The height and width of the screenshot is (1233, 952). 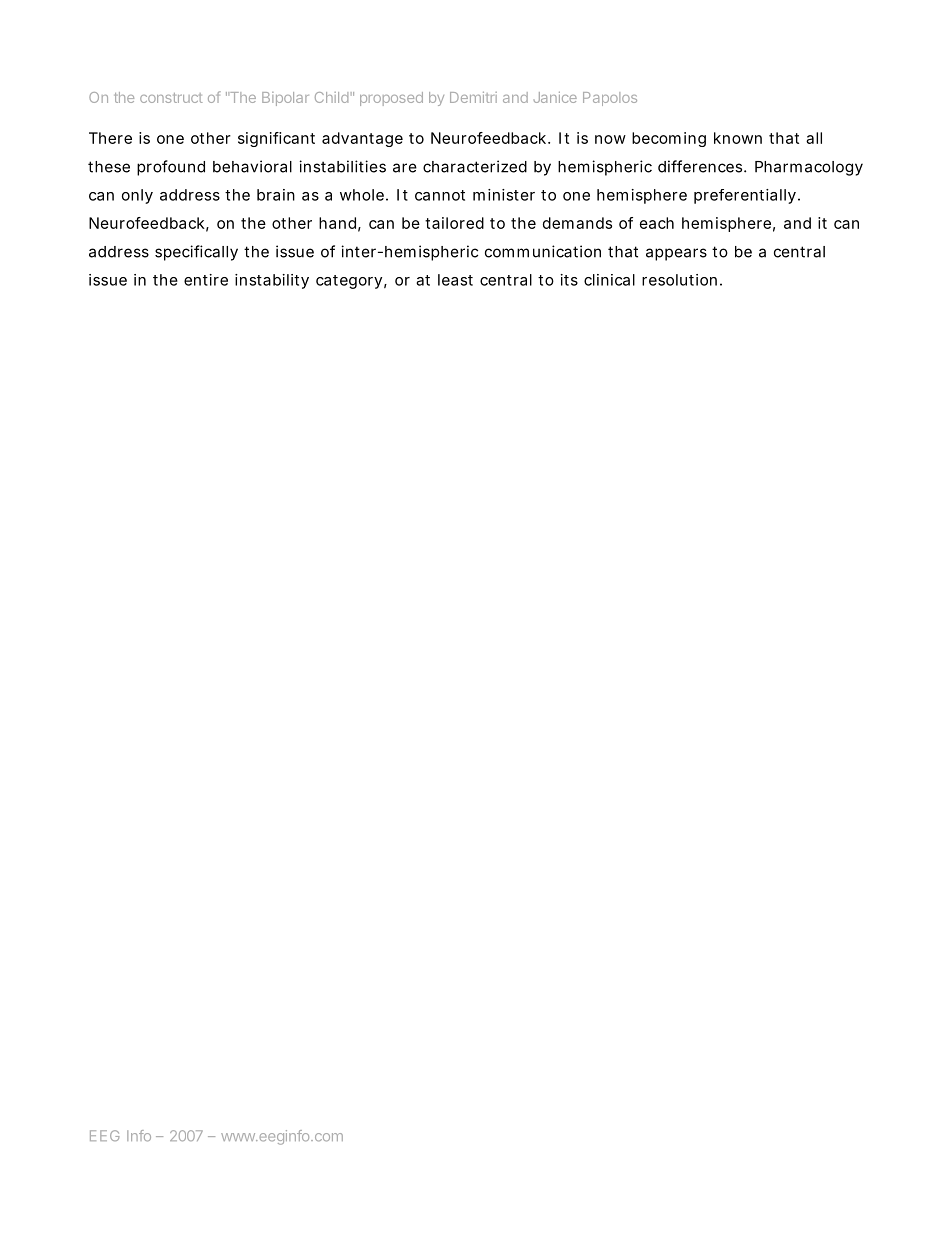 I want to click on resolution, so click(x=679, y=280).
